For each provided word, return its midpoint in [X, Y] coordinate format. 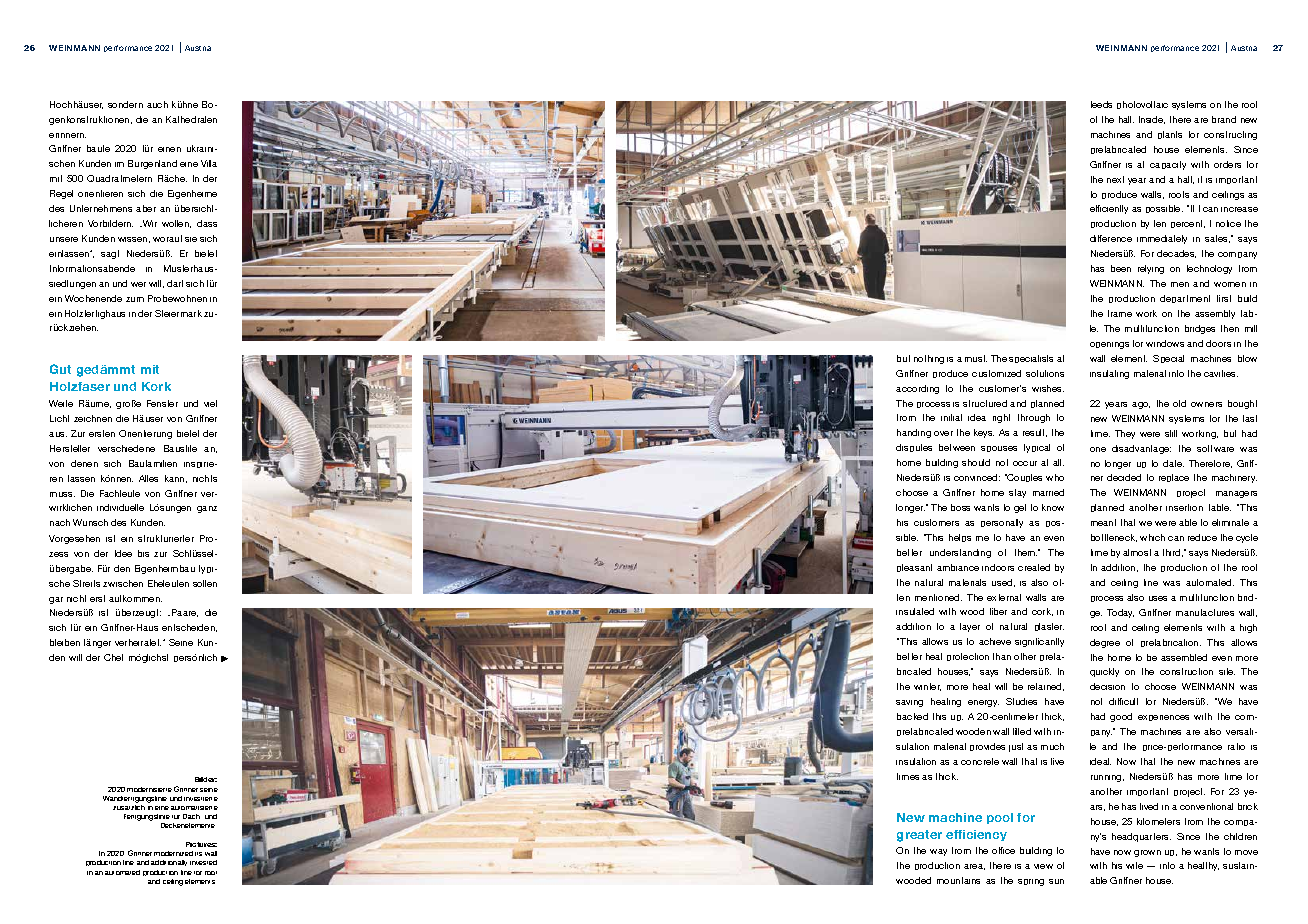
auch [157, 104]
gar [56, 600]
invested [203, 862]
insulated [915, 611]
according [917, 389]
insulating [1109, 374]
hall [1126, 119]
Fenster [162, 403]
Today [1120, 613]
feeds [1101, 104]
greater [919, 836]
